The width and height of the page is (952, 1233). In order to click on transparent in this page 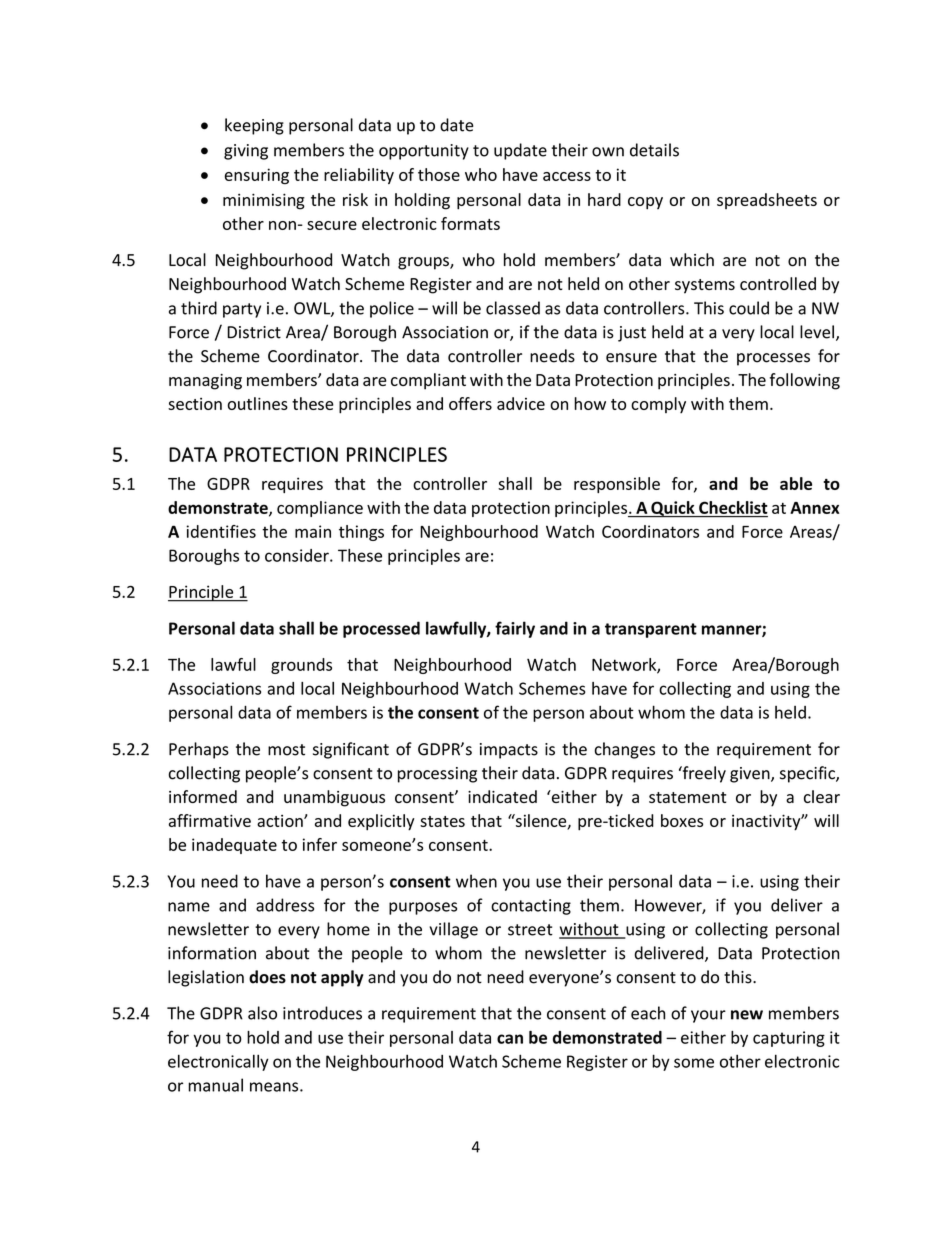, I will do `click(651, 630)`.
